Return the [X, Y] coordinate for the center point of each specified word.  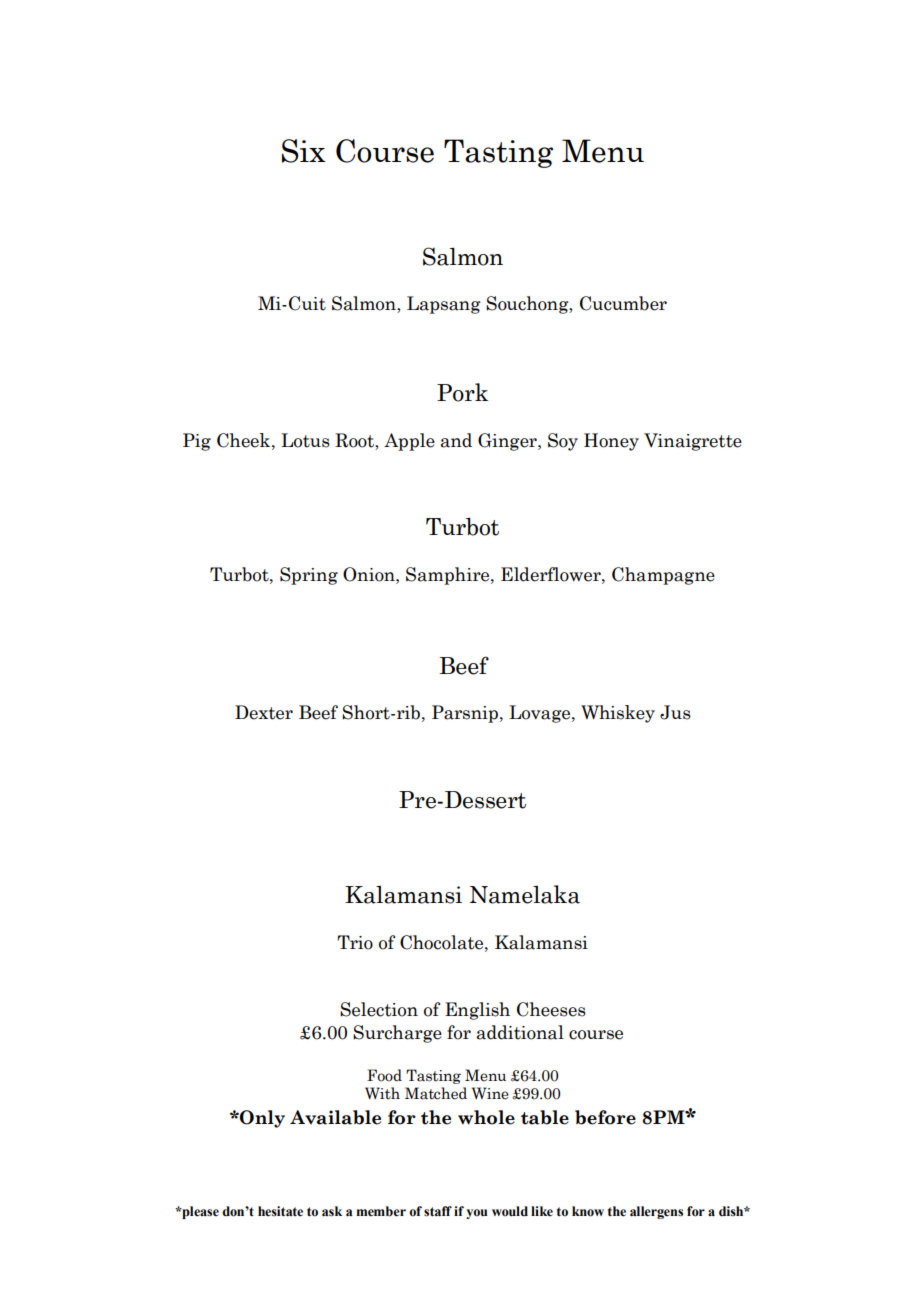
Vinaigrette [693, 442]
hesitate [280, 1211]
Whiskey [618, 714]
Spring [309, 576]
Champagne [663, 576]
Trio [355, 942]
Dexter [264, 712]
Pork [462, 392]
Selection [379, 1009]
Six [304, 151]
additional [520, 1032]
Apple [409, 442]
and [456, 440]
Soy [563, 442]
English [477, 1011]
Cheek [245, 440]
